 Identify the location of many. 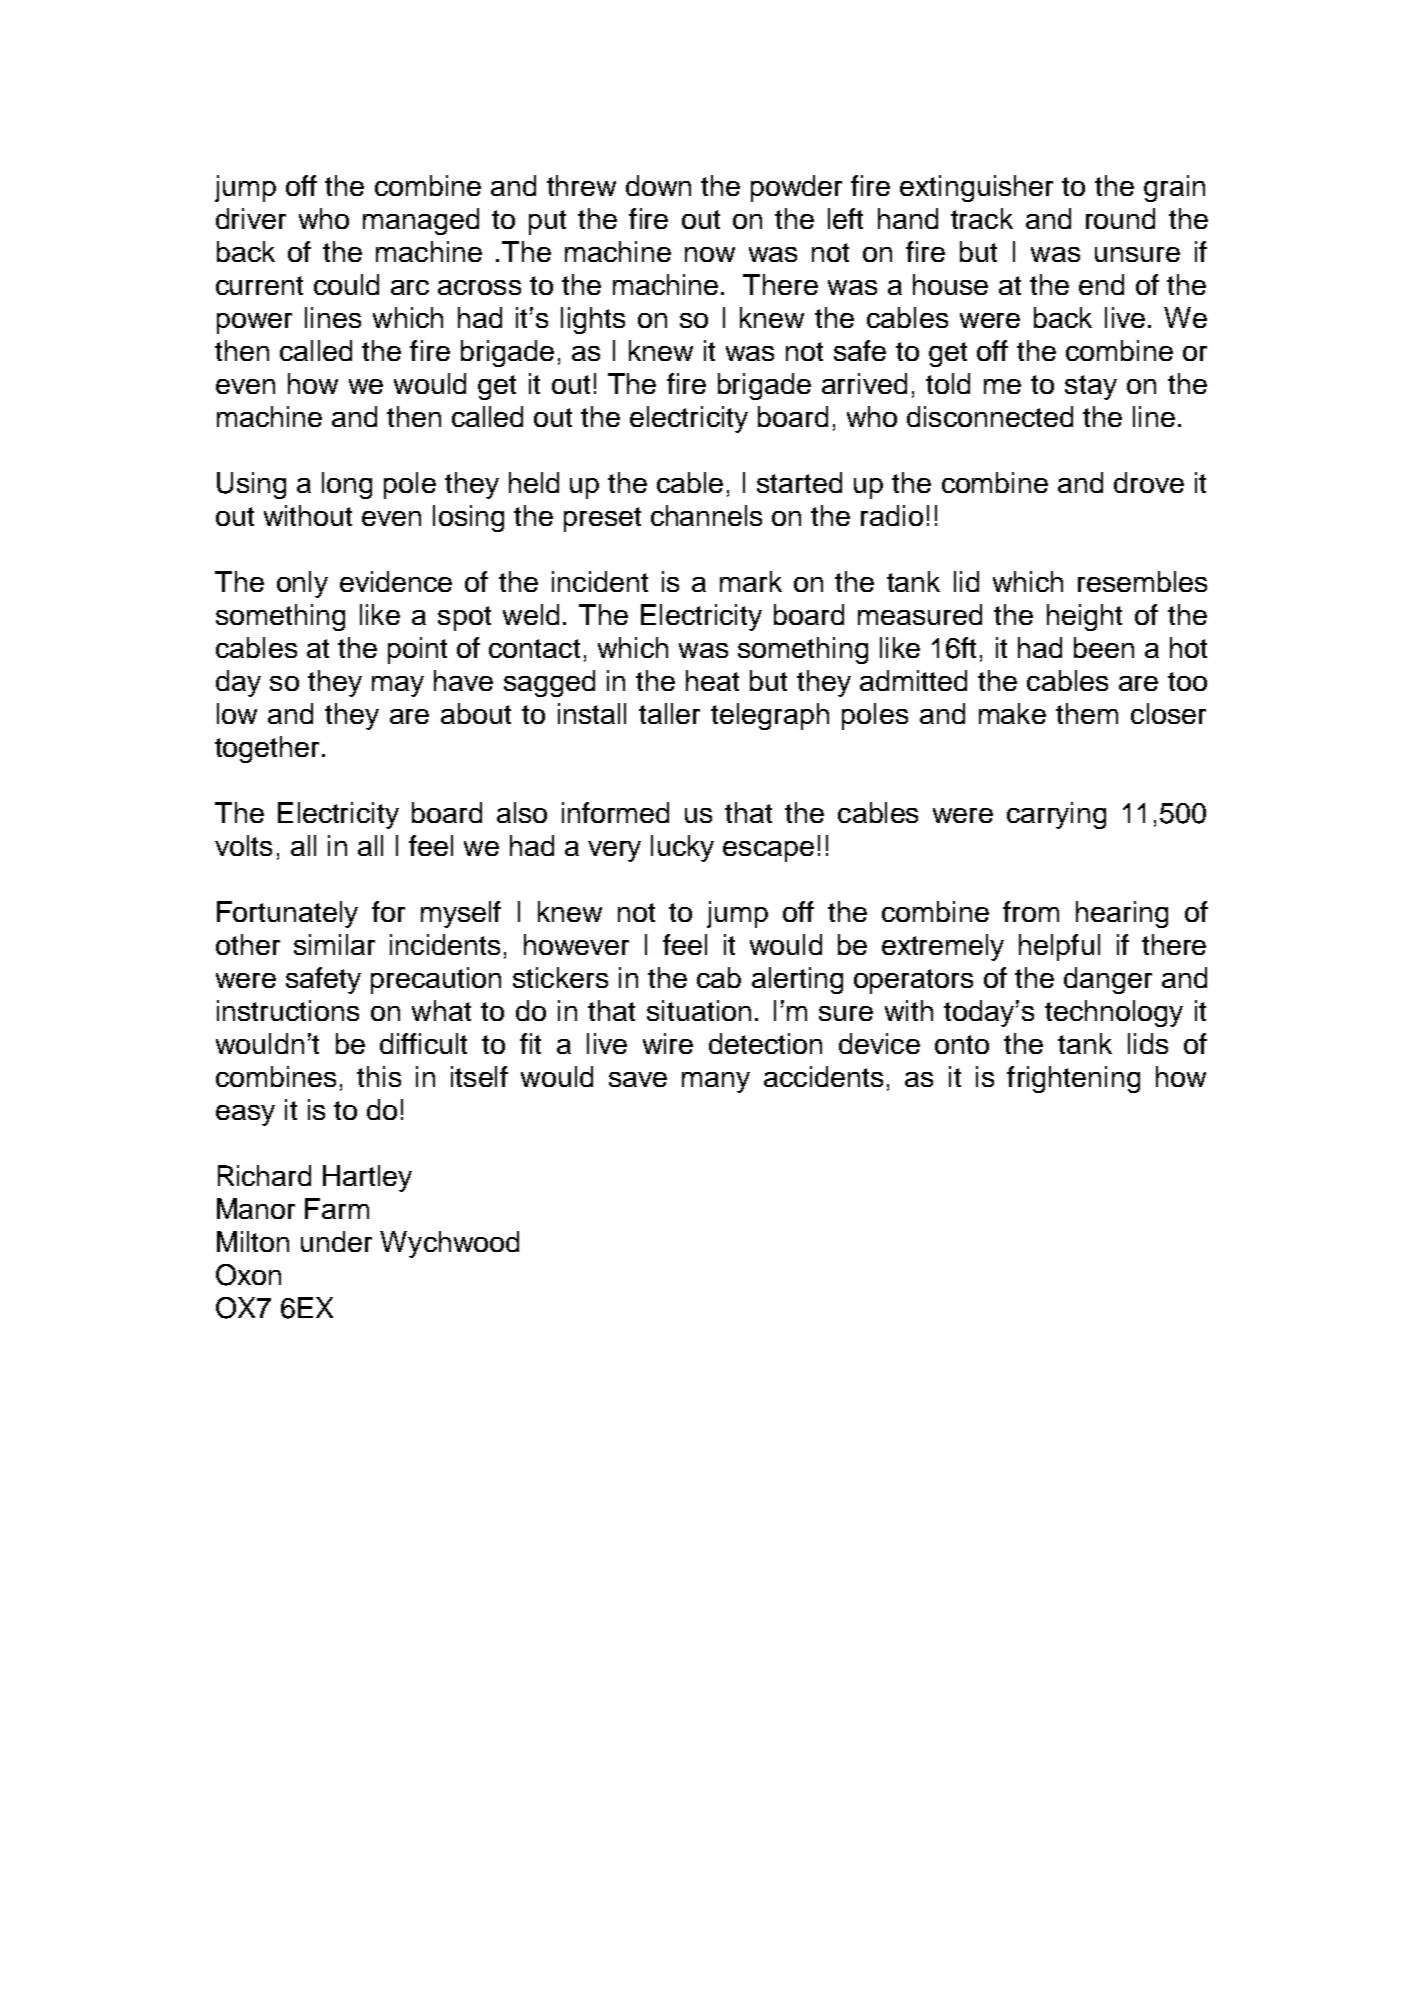
(716, 1082).
